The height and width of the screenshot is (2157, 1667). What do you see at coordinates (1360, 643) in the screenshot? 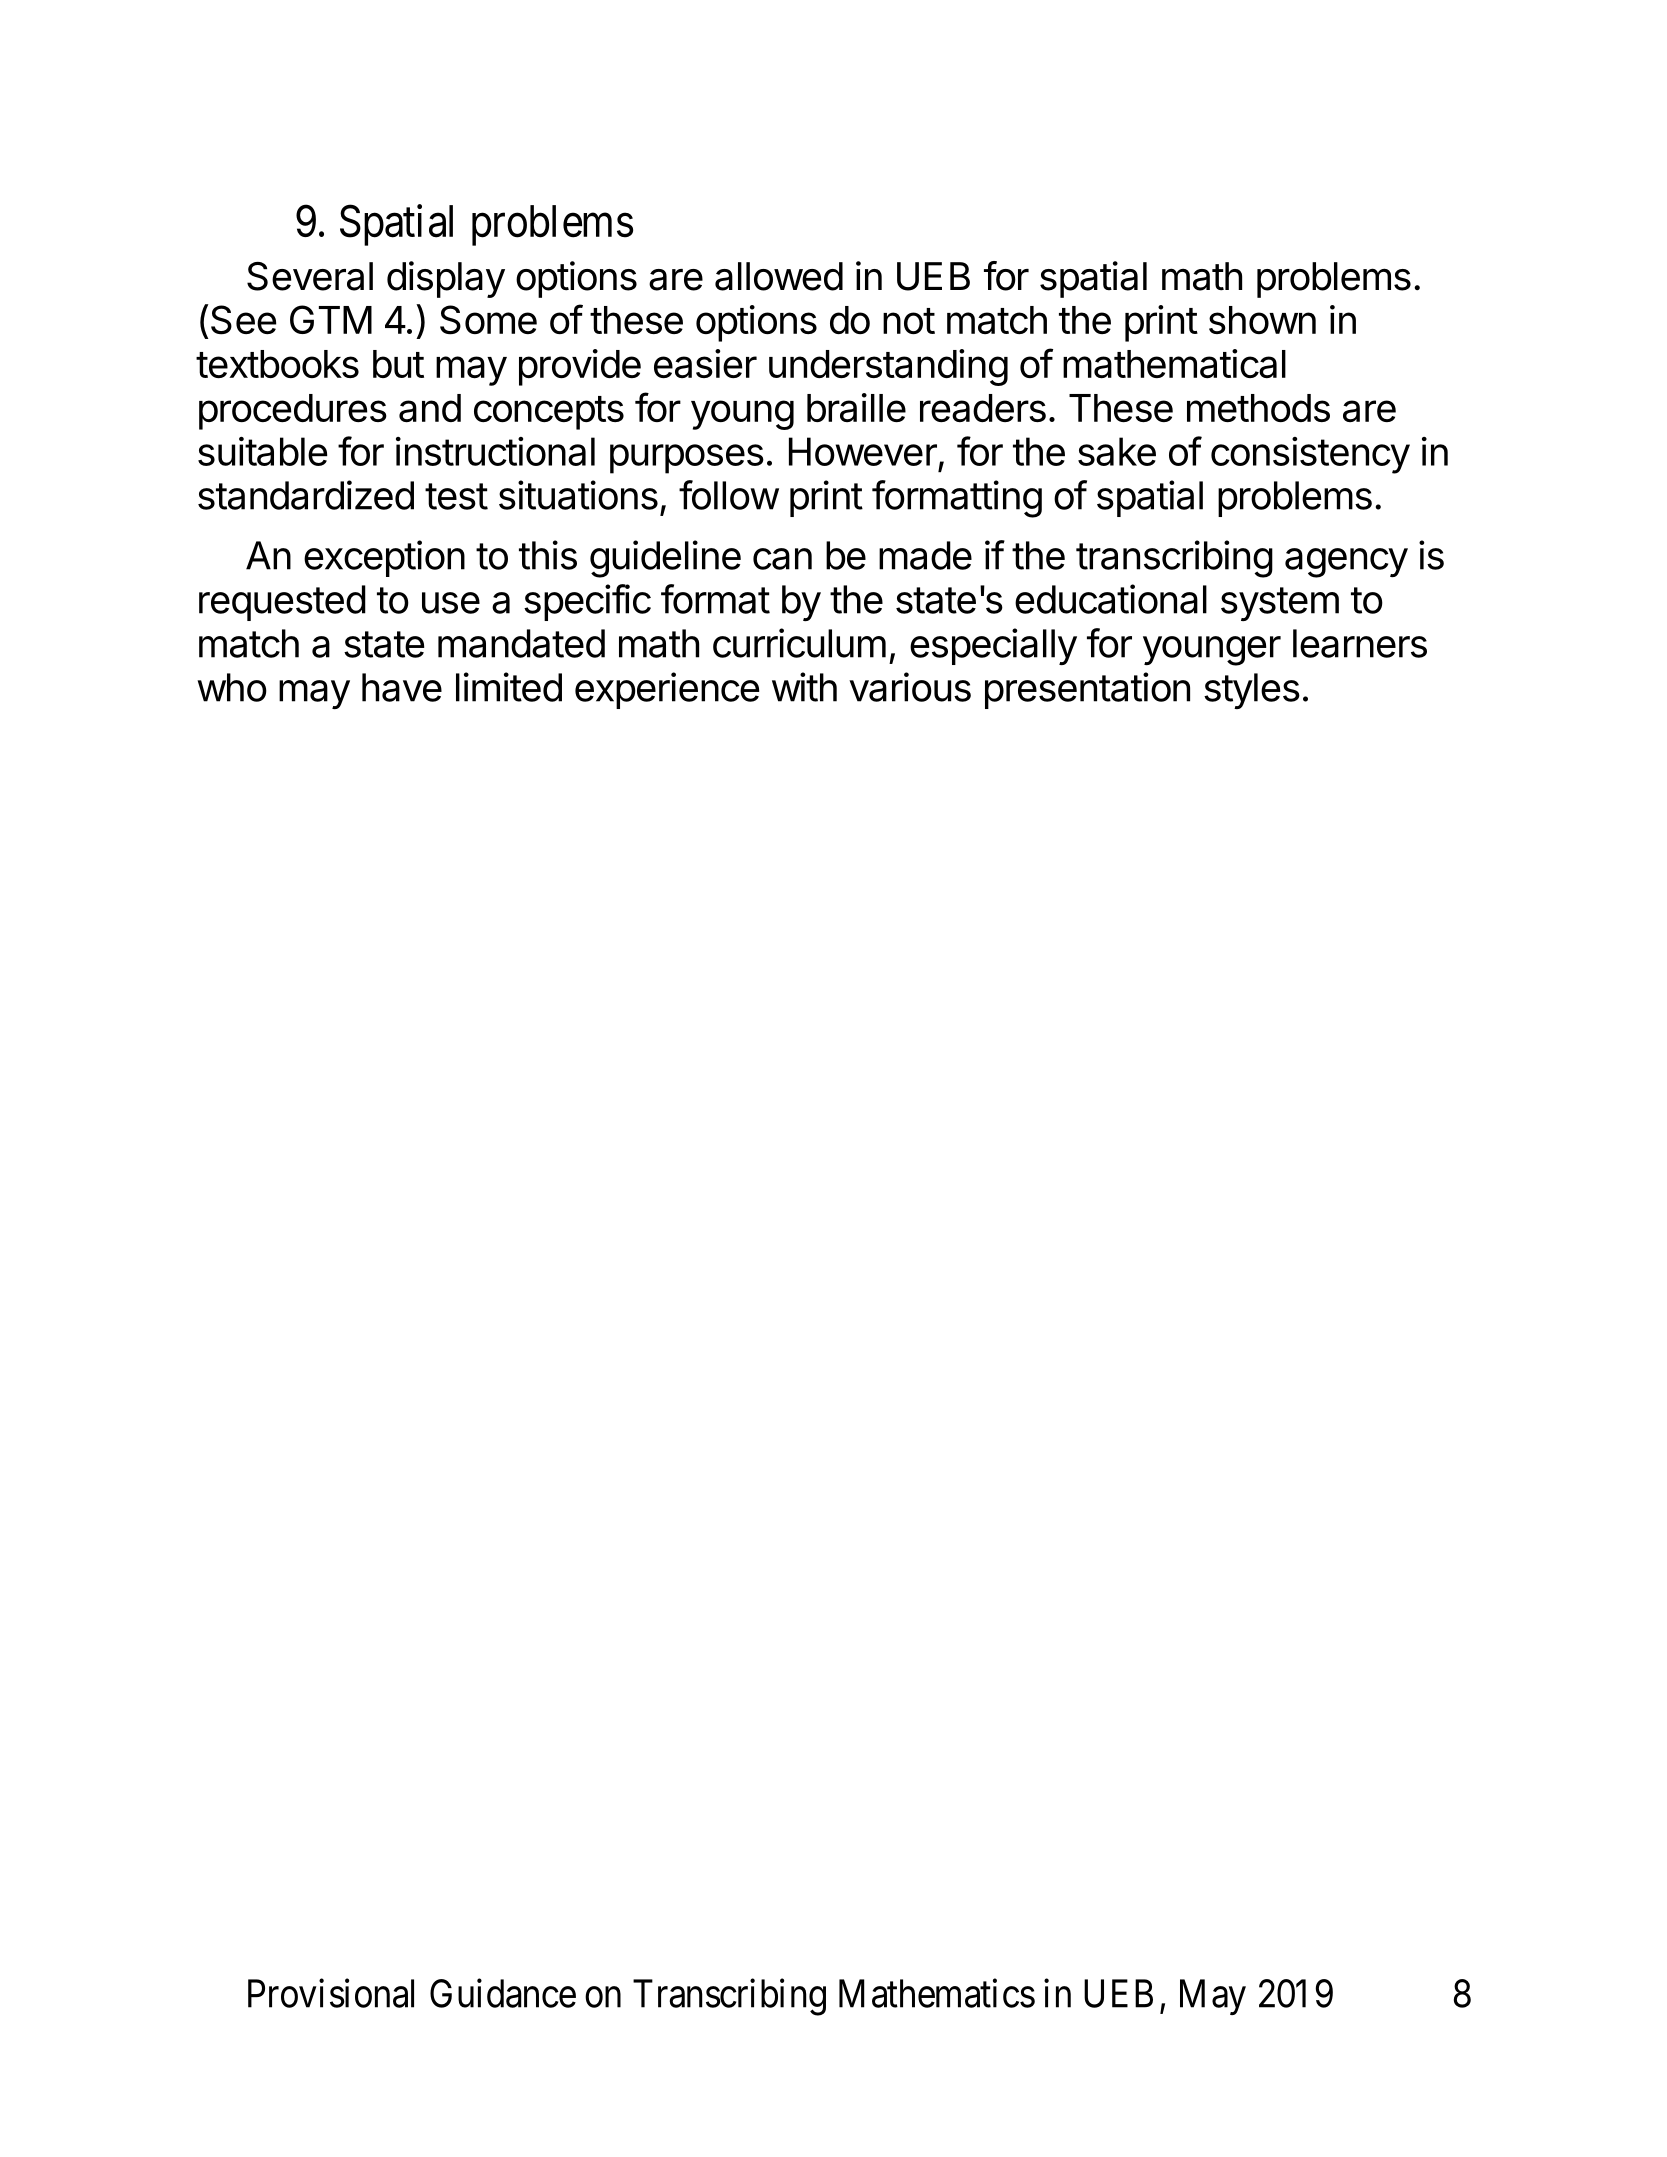
I see `learners` at bounding box center [1360, 643].
